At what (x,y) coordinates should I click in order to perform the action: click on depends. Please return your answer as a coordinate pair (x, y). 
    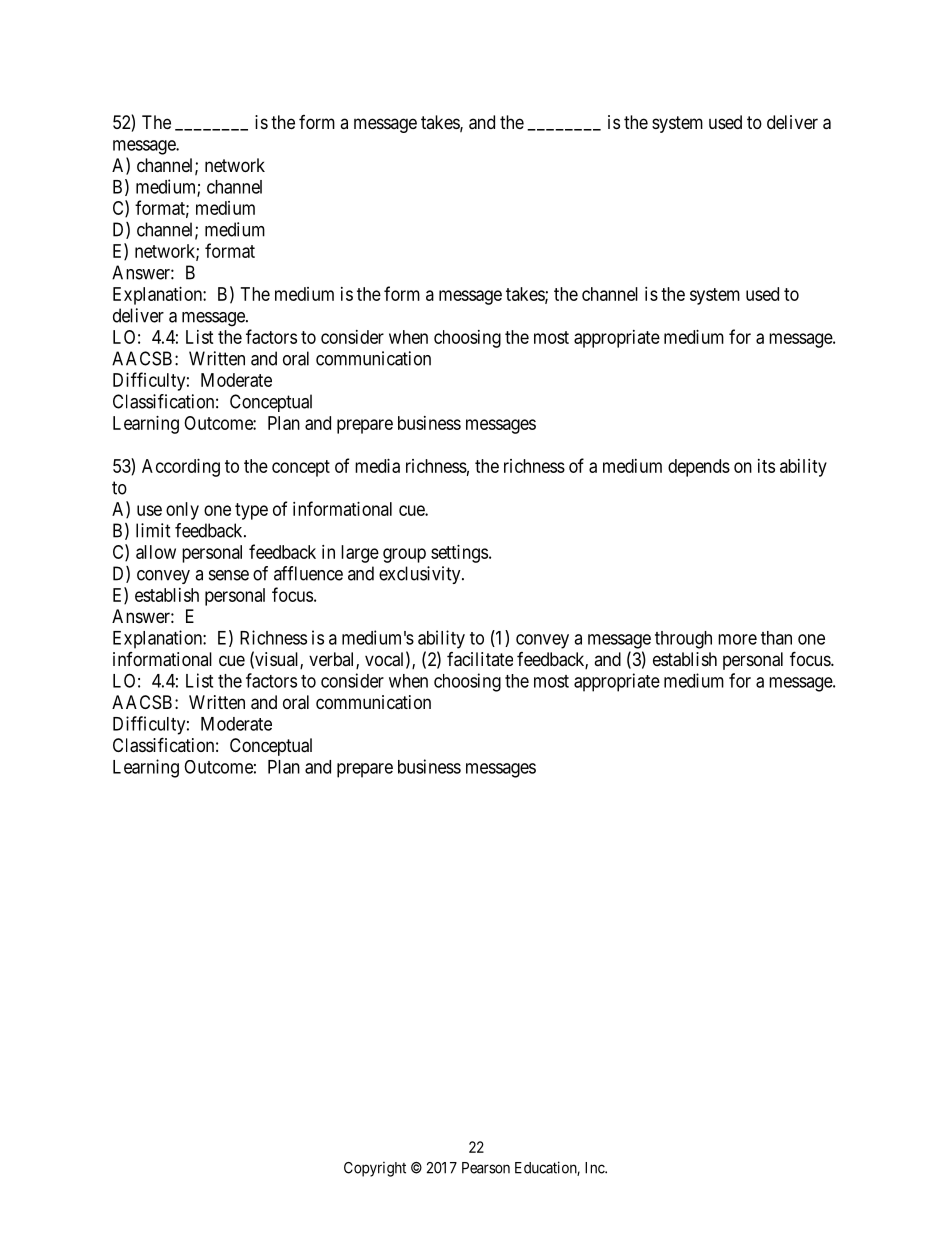
    Looking at the image, I should click on (699, 468).
